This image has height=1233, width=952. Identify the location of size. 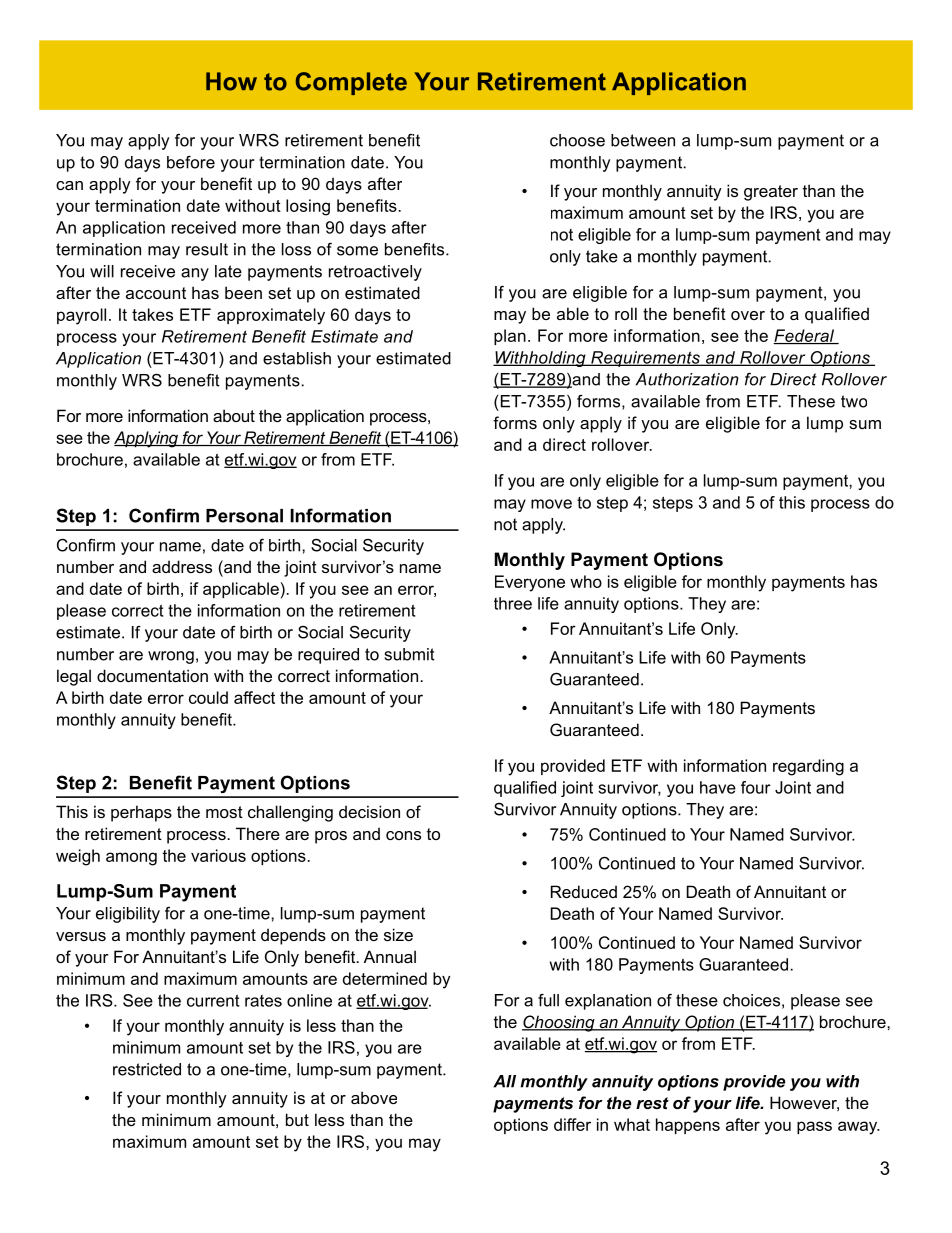
(398, 934).
